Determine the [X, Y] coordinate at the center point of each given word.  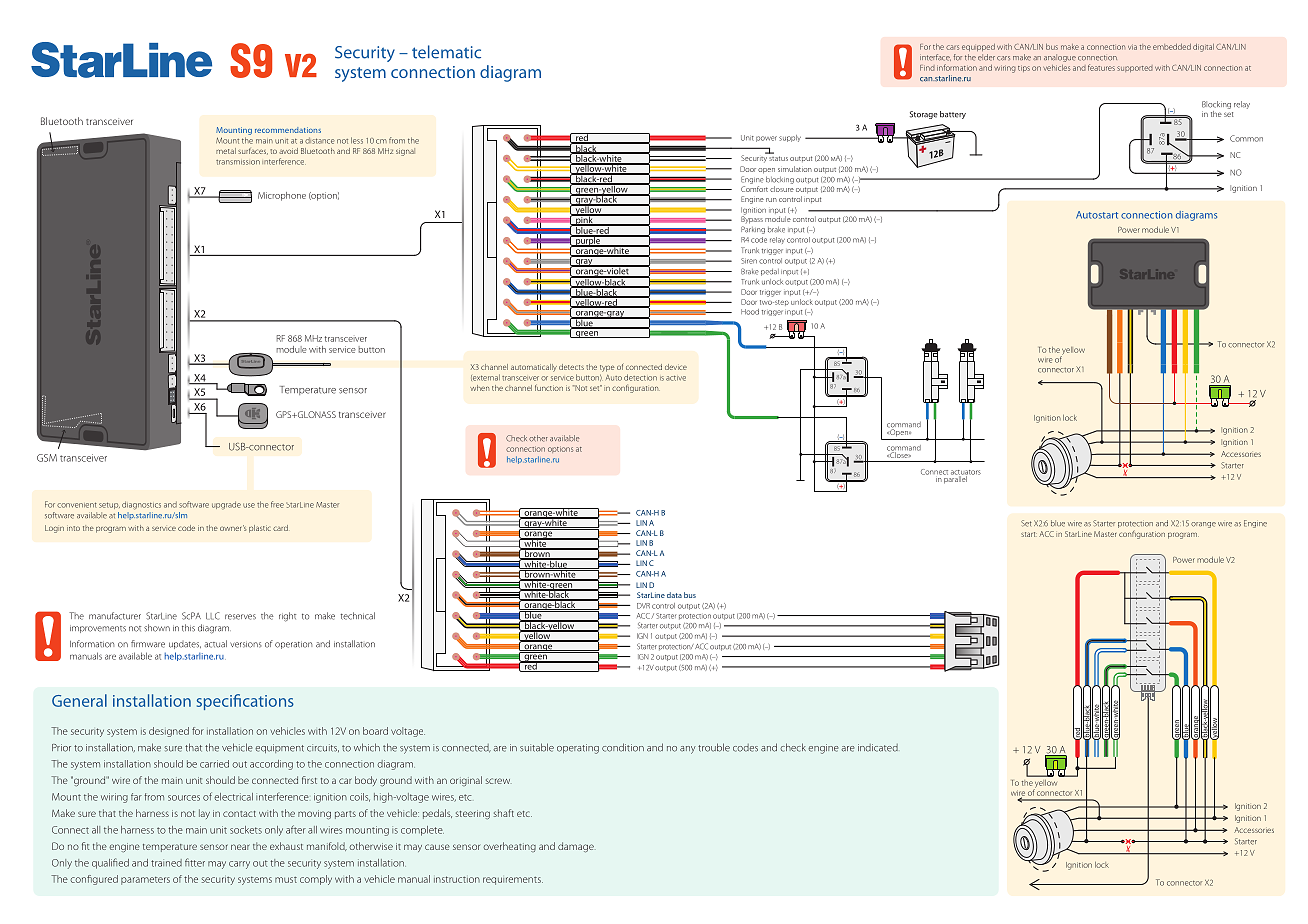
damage [577, 847]
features [1101, 67]
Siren [749, 261]
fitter [195, 862]
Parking [753, 230]
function [549, 387]
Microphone [282, 196]
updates [185, 645]
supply [790, 138]
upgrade [226, 505]
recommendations [288, 130]
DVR [643, 606]
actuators [966, 473]
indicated [878, 748]
